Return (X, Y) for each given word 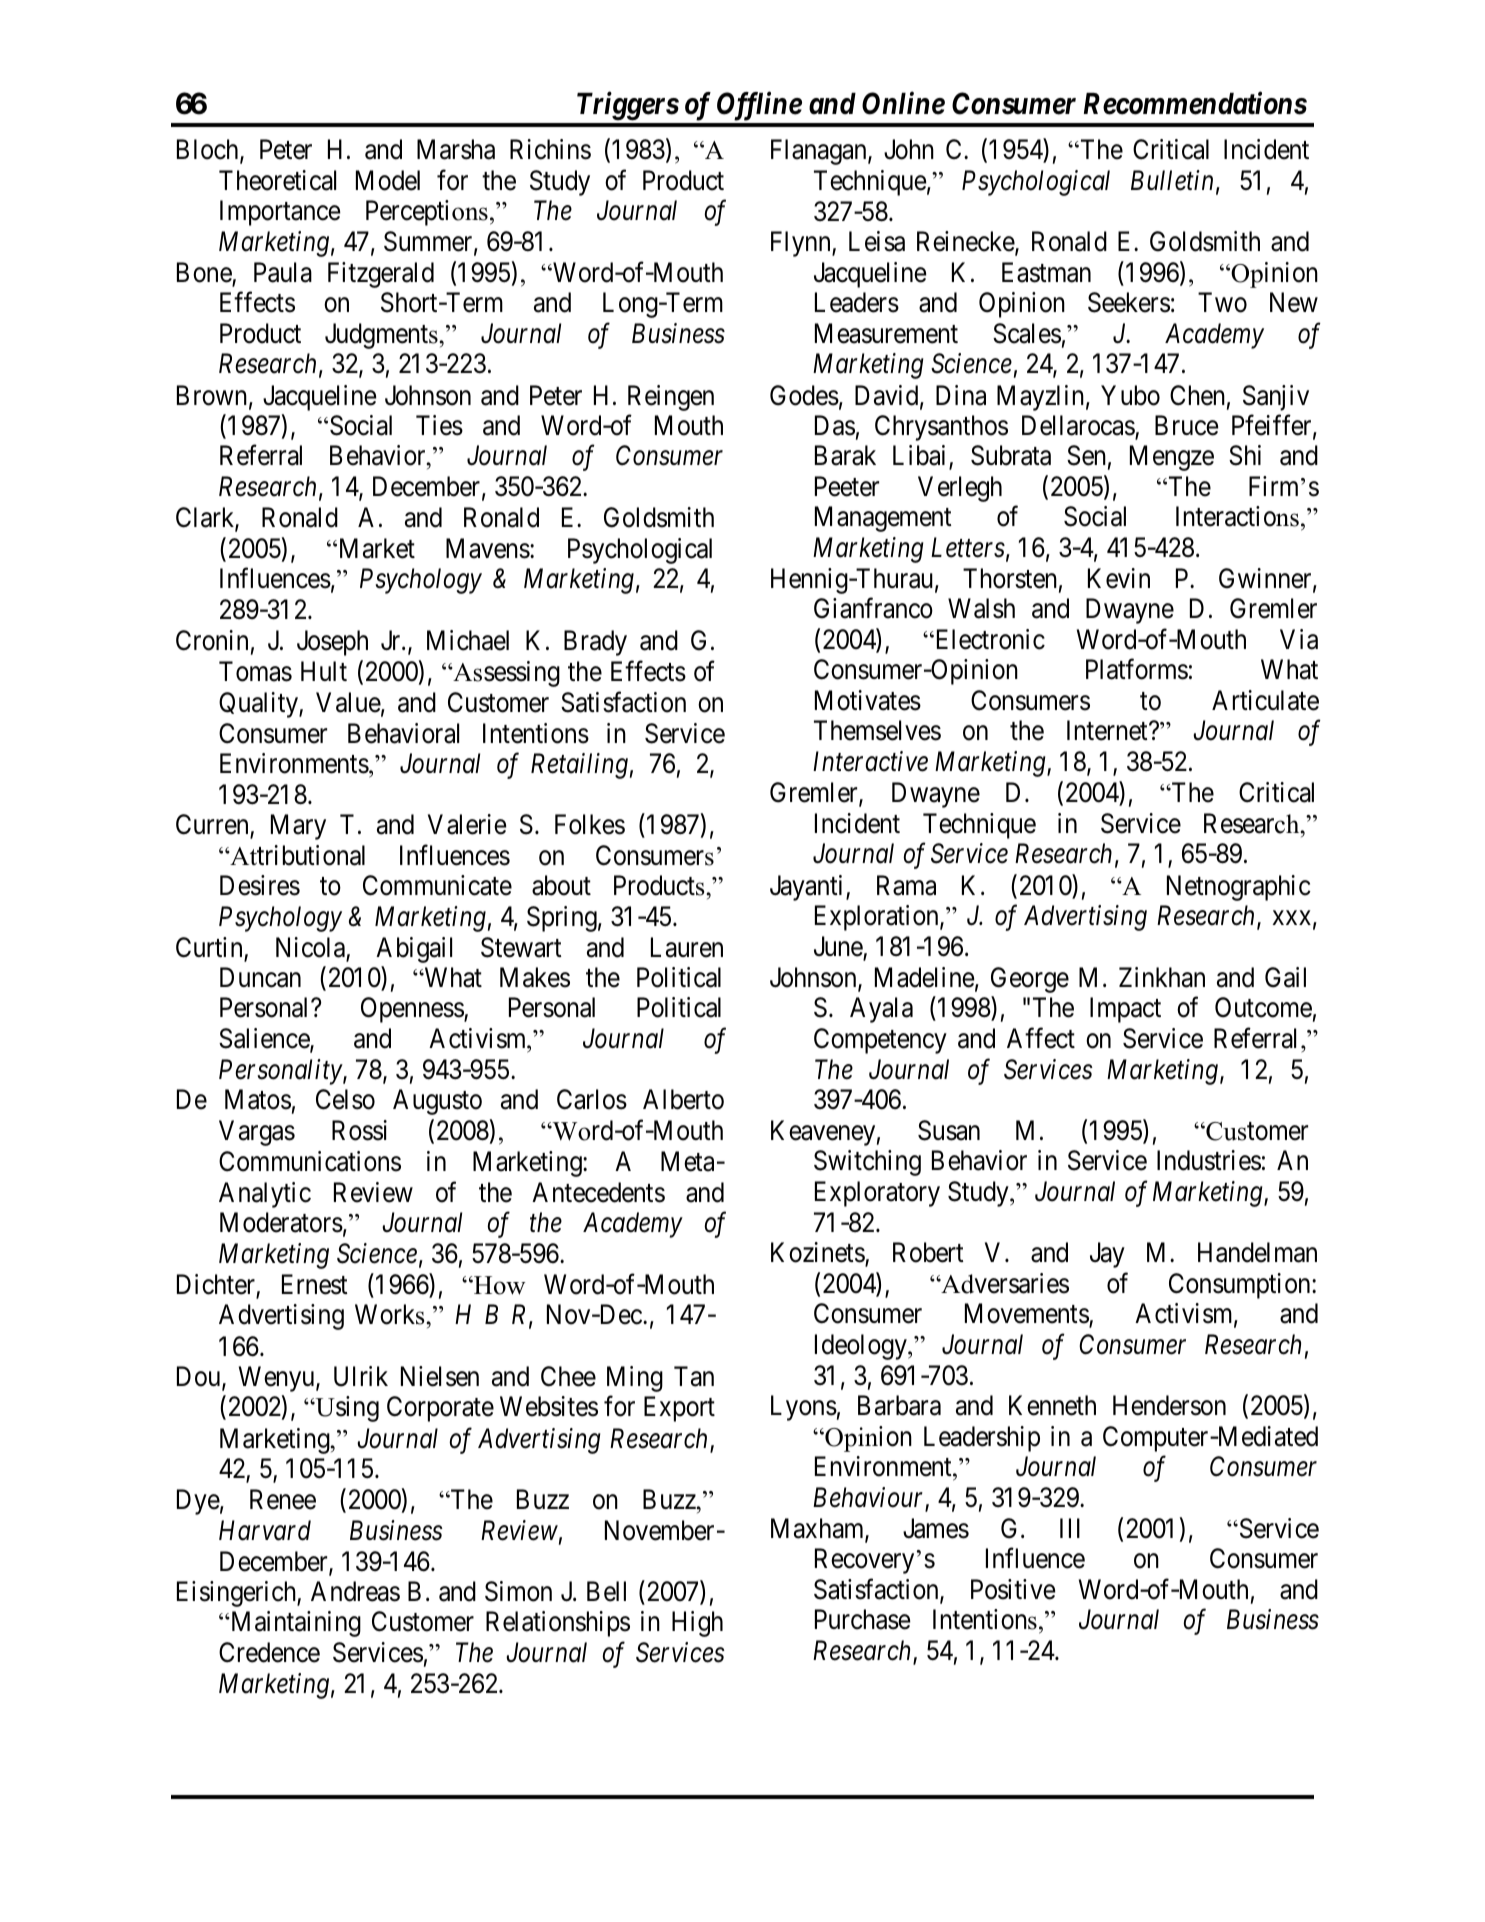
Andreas (355, 1591)
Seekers (1129, 302)
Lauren (687, 947)
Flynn (802, 244)
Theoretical (277, 180)
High (697, 1624)
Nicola (311, 948)
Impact (1125, 1010)
